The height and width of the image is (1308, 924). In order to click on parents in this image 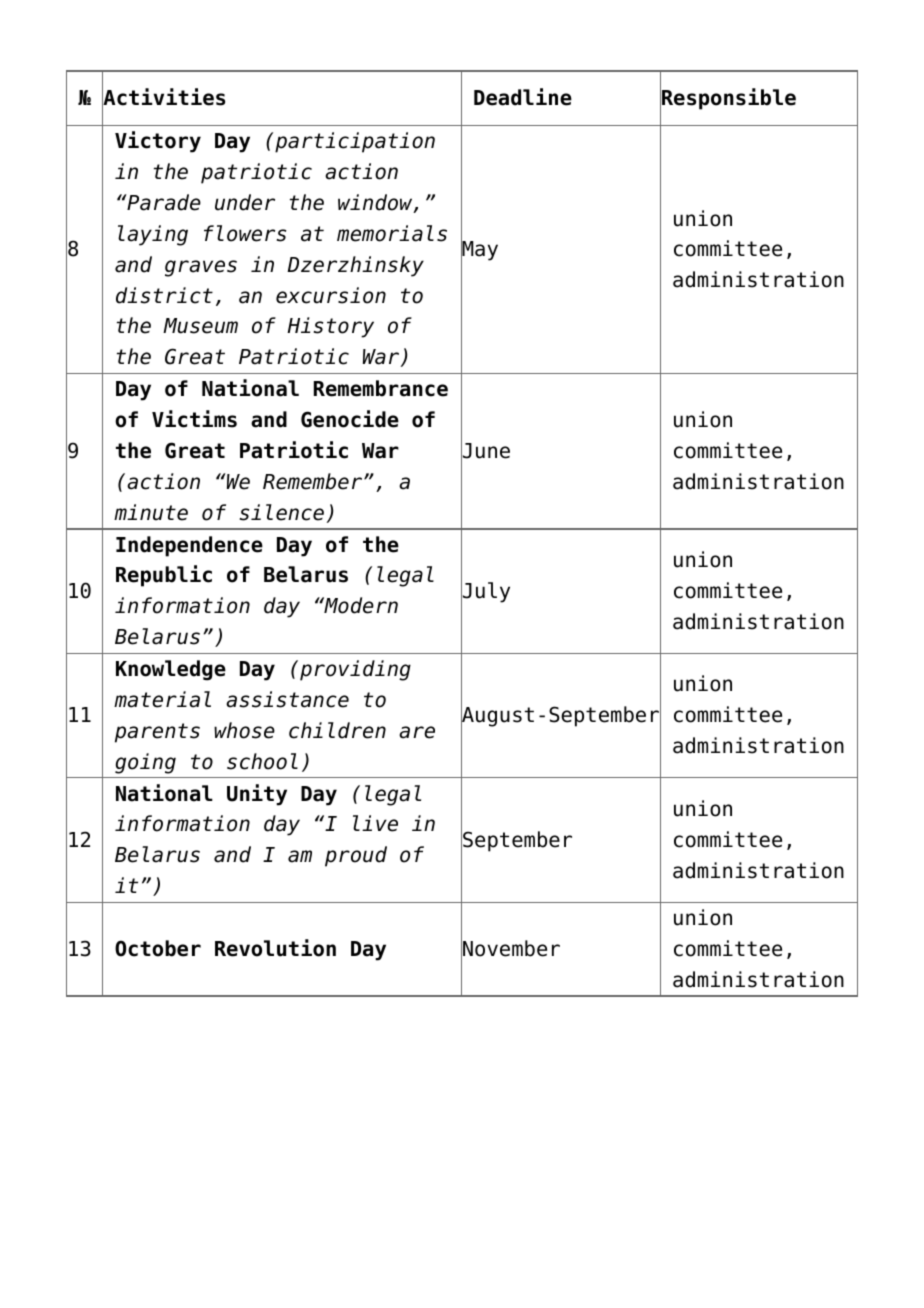, I will do `click(157, 733)`.
